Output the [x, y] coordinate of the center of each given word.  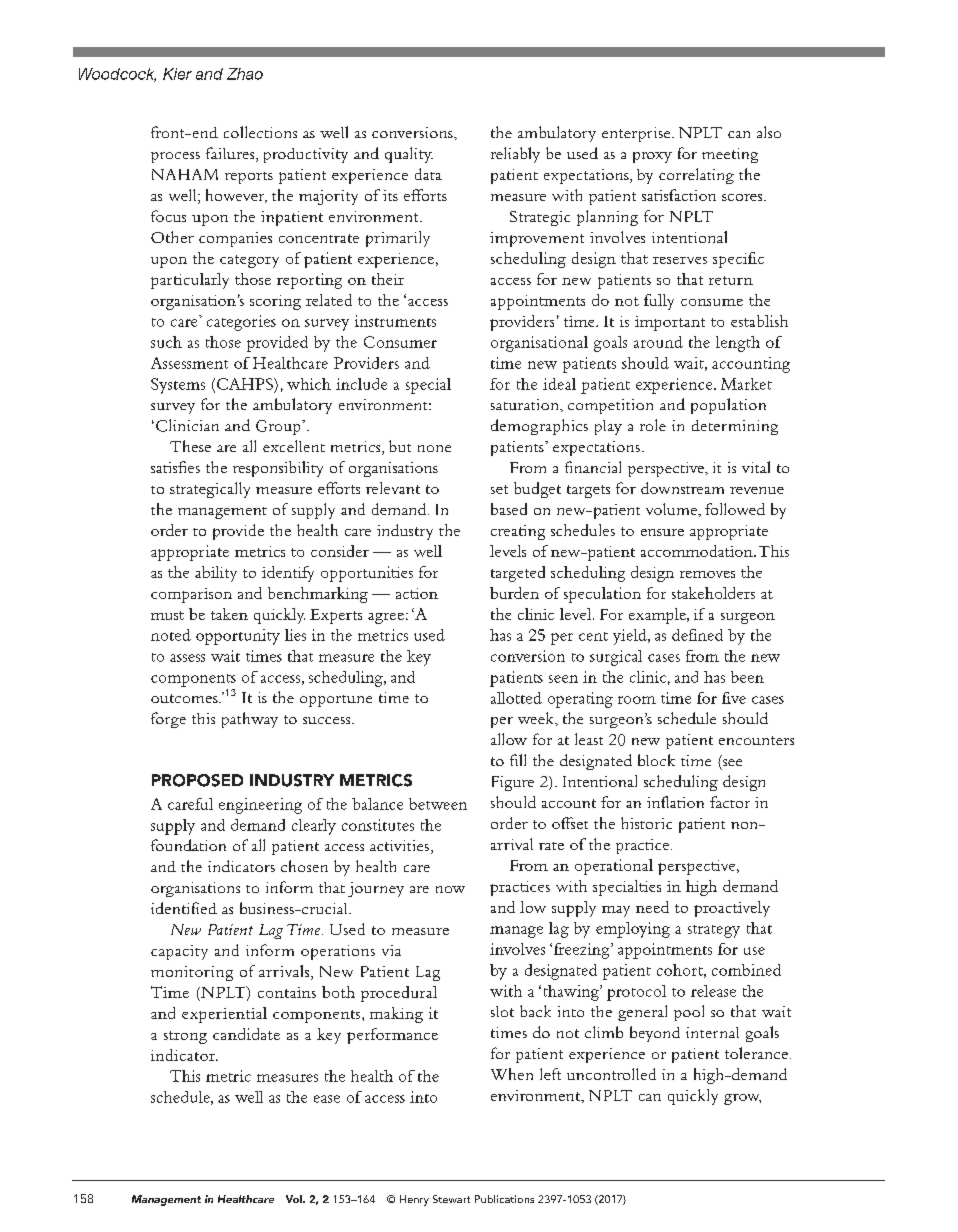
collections [260, 132]
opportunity [238, 637]
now [450, 889]
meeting [730, 155]
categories [241, 323]
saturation [526, 404]
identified [184, 908]
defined [697, 635]
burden [514, 593]
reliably [515, 155]
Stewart [451, 1199]
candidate [246, 1034]
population [728, 406]
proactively [732, 909]
